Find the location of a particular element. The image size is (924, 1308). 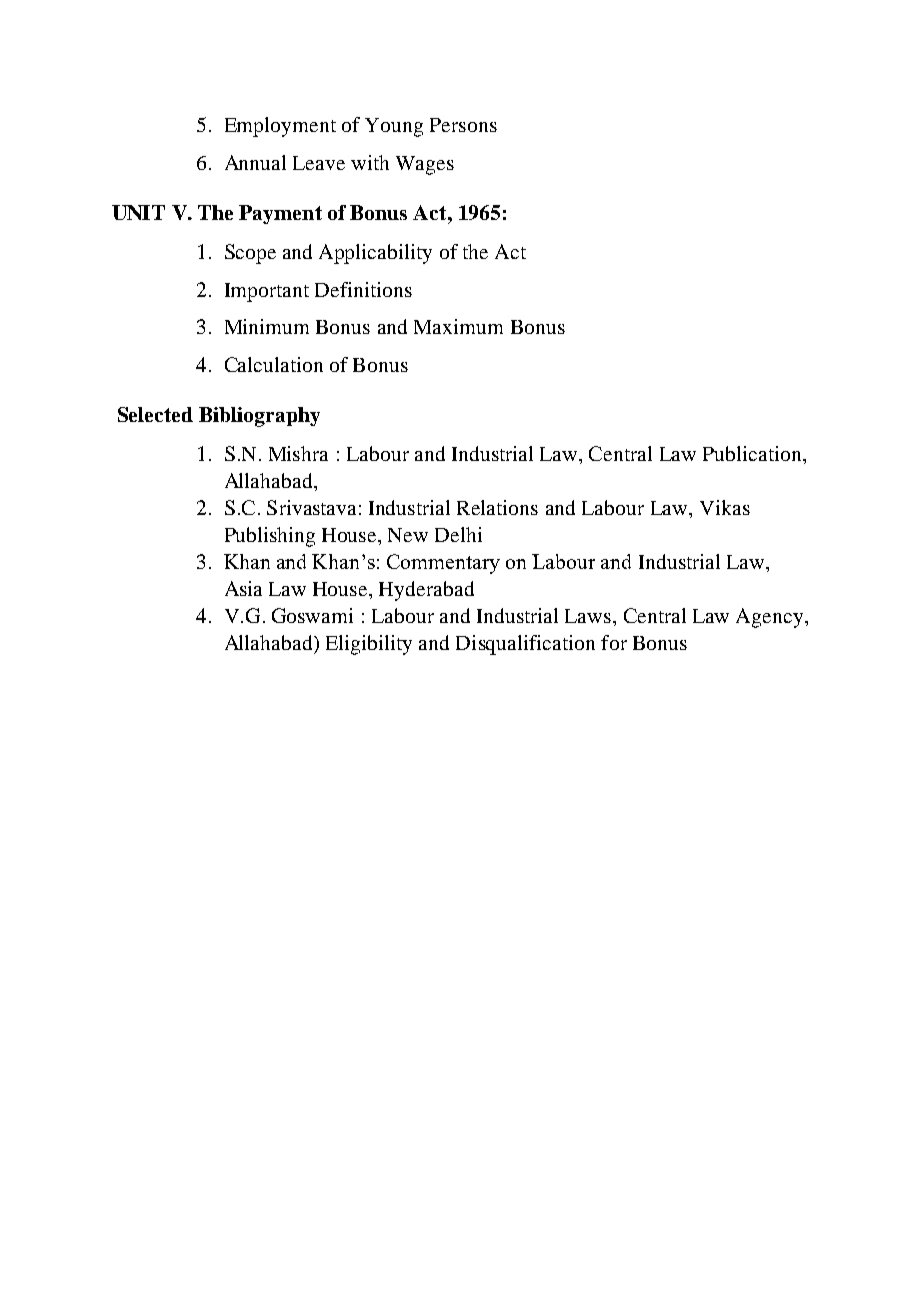

Agency is located at coordinates (771, 618).
